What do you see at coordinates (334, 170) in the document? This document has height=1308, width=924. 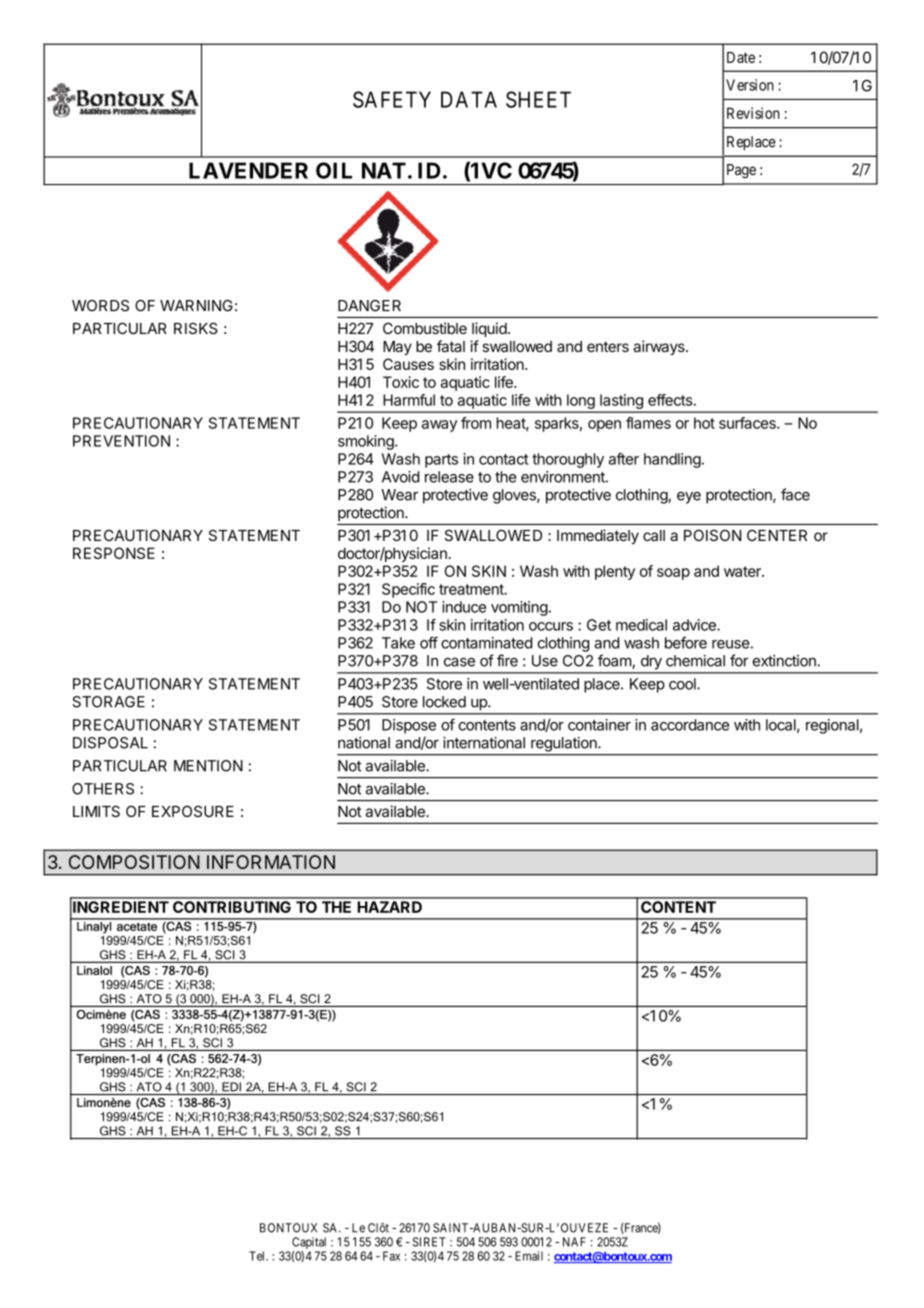 I see `OIL` at bounding box center [334, 170].
